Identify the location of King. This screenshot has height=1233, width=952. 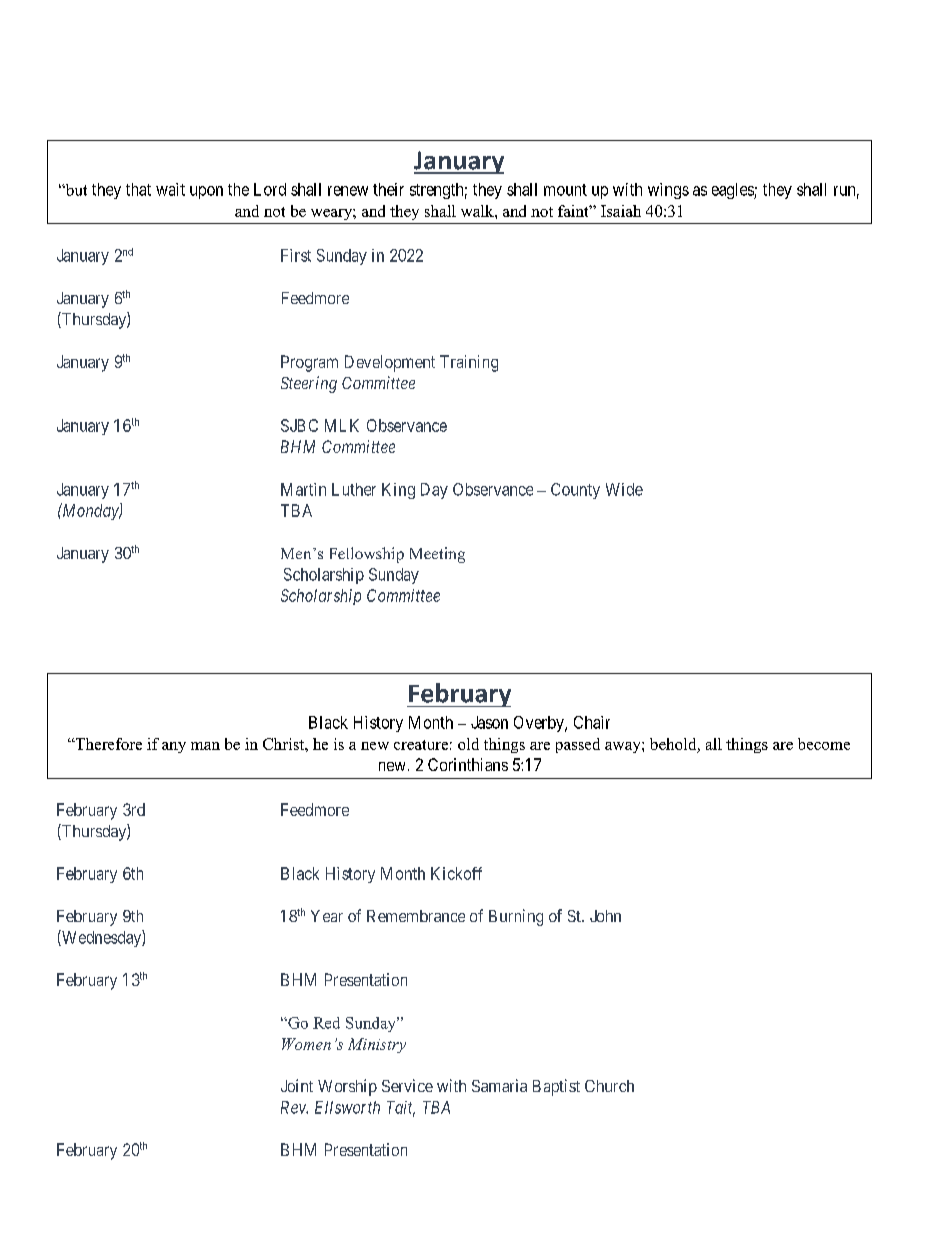
(398, 491).
